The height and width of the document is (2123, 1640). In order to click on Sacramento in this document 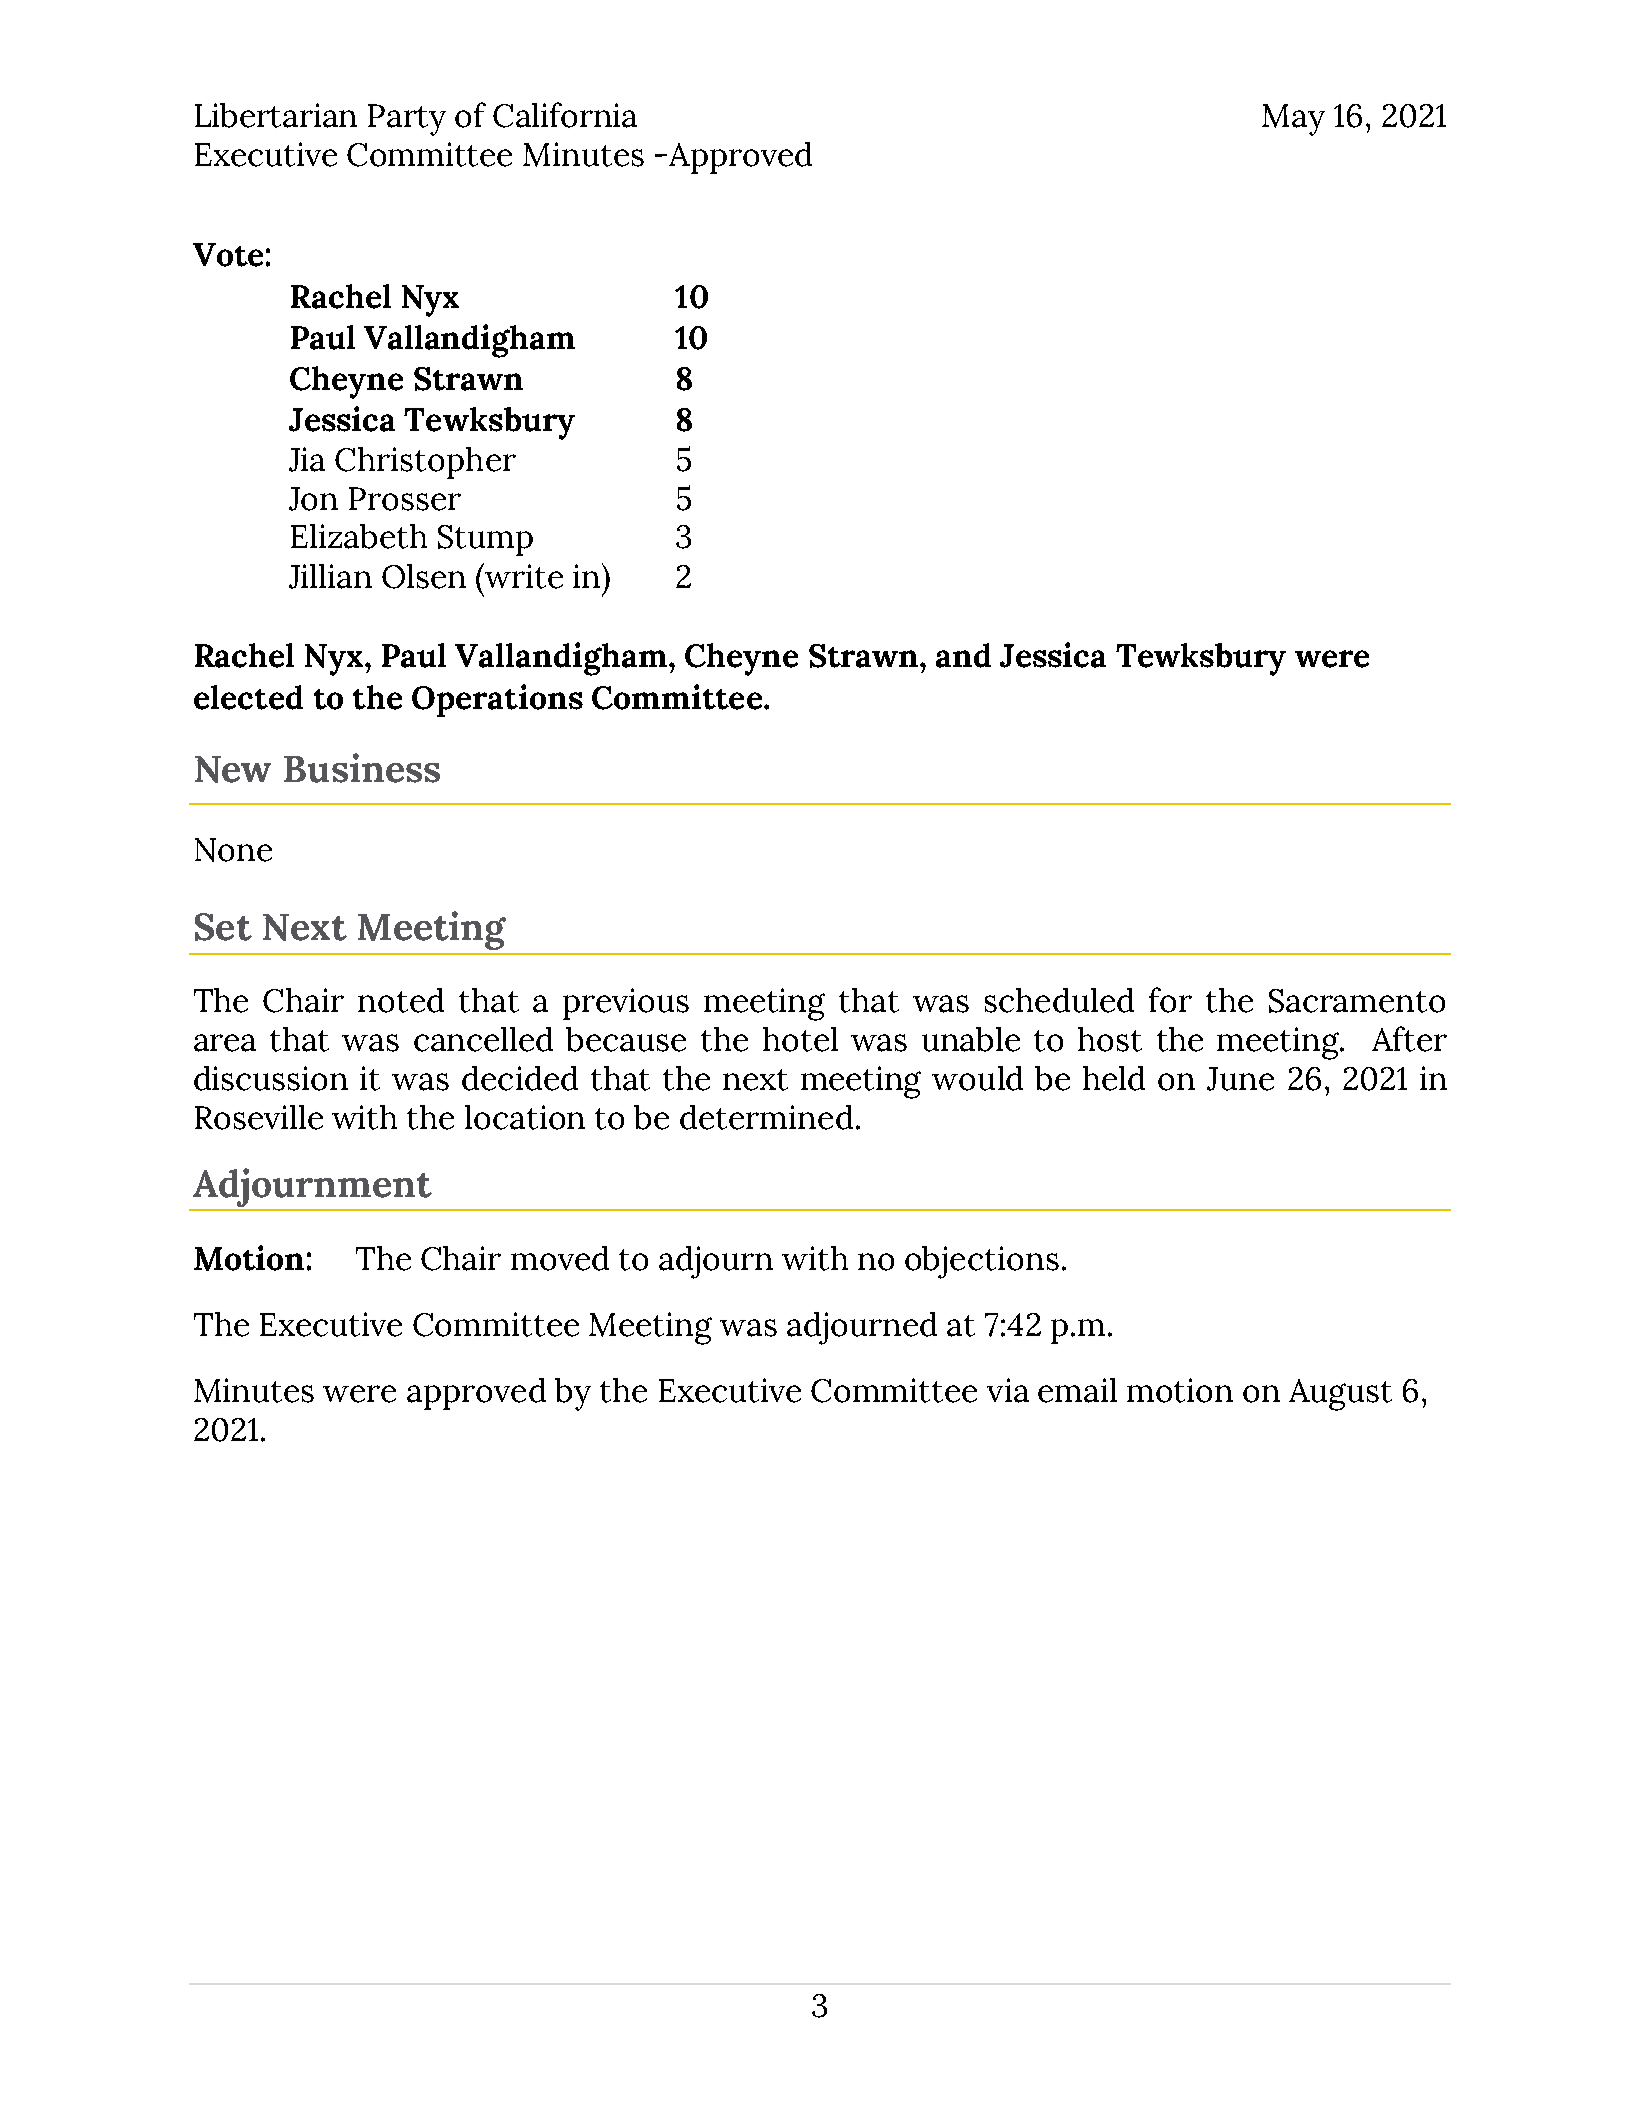, I will do `click(1357, 1001)`.
